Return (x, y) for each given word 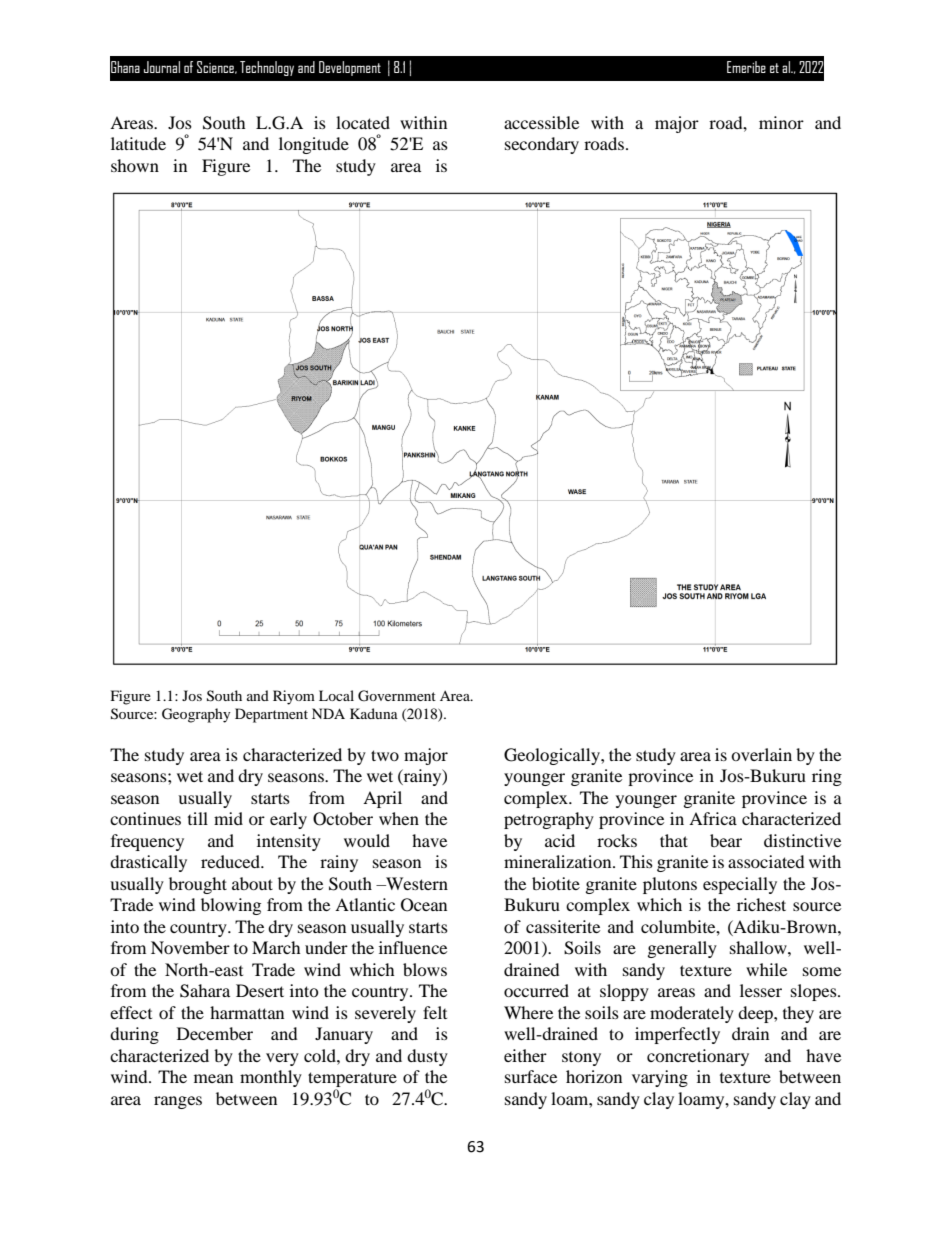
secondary (542, 145)
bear (726, 840)
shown (135, 165)
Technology (267, 68)
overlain (761, 754)
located (363, 122)
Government (397, 696)
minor (781, 122)
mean (213, 1078)
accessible (541, 122)
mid (228, 818)
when (399, 818)
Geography (196, 715)
